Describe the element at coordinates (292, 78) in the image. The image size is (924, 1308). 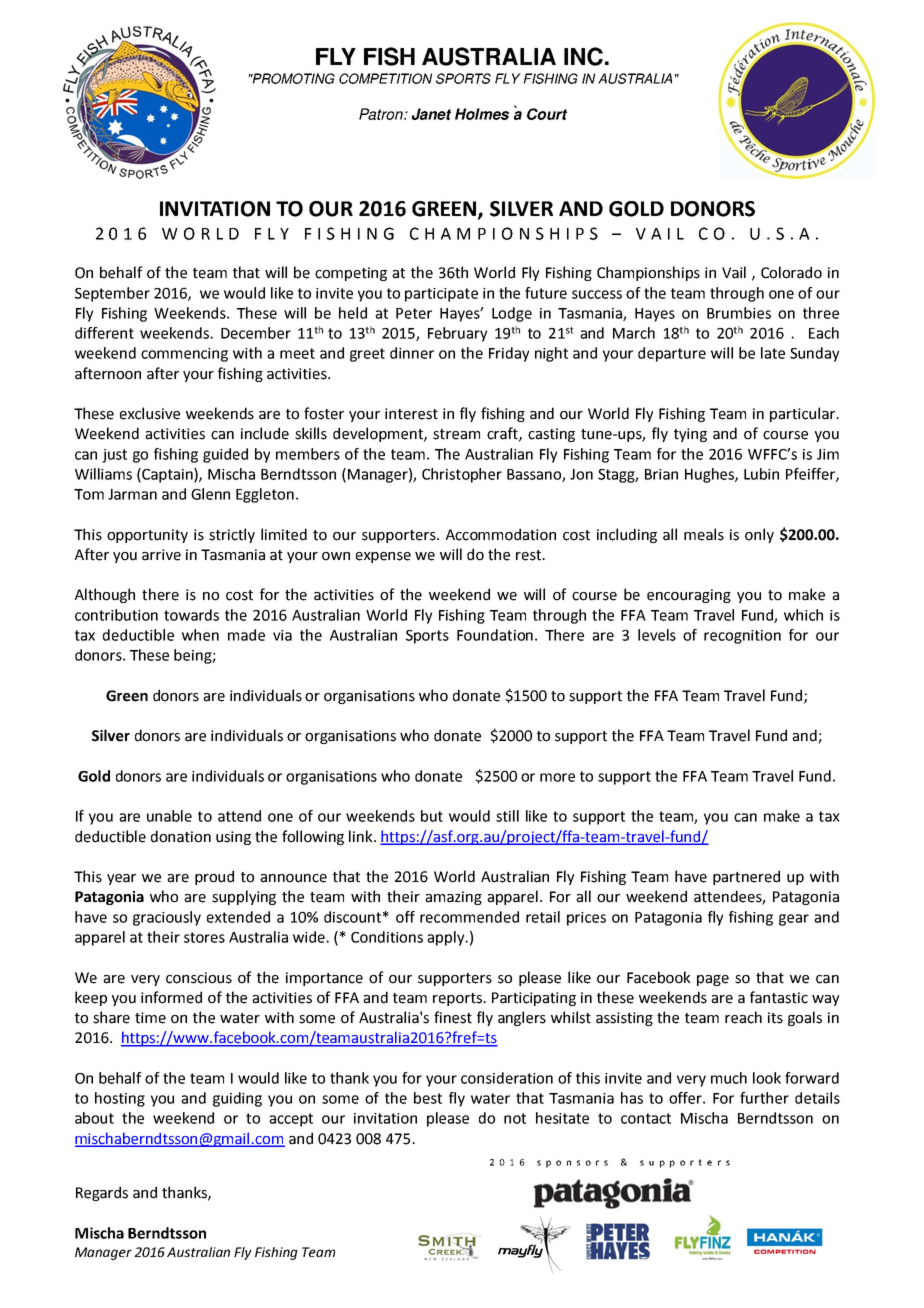
I see `PROMOTING` at that location.
